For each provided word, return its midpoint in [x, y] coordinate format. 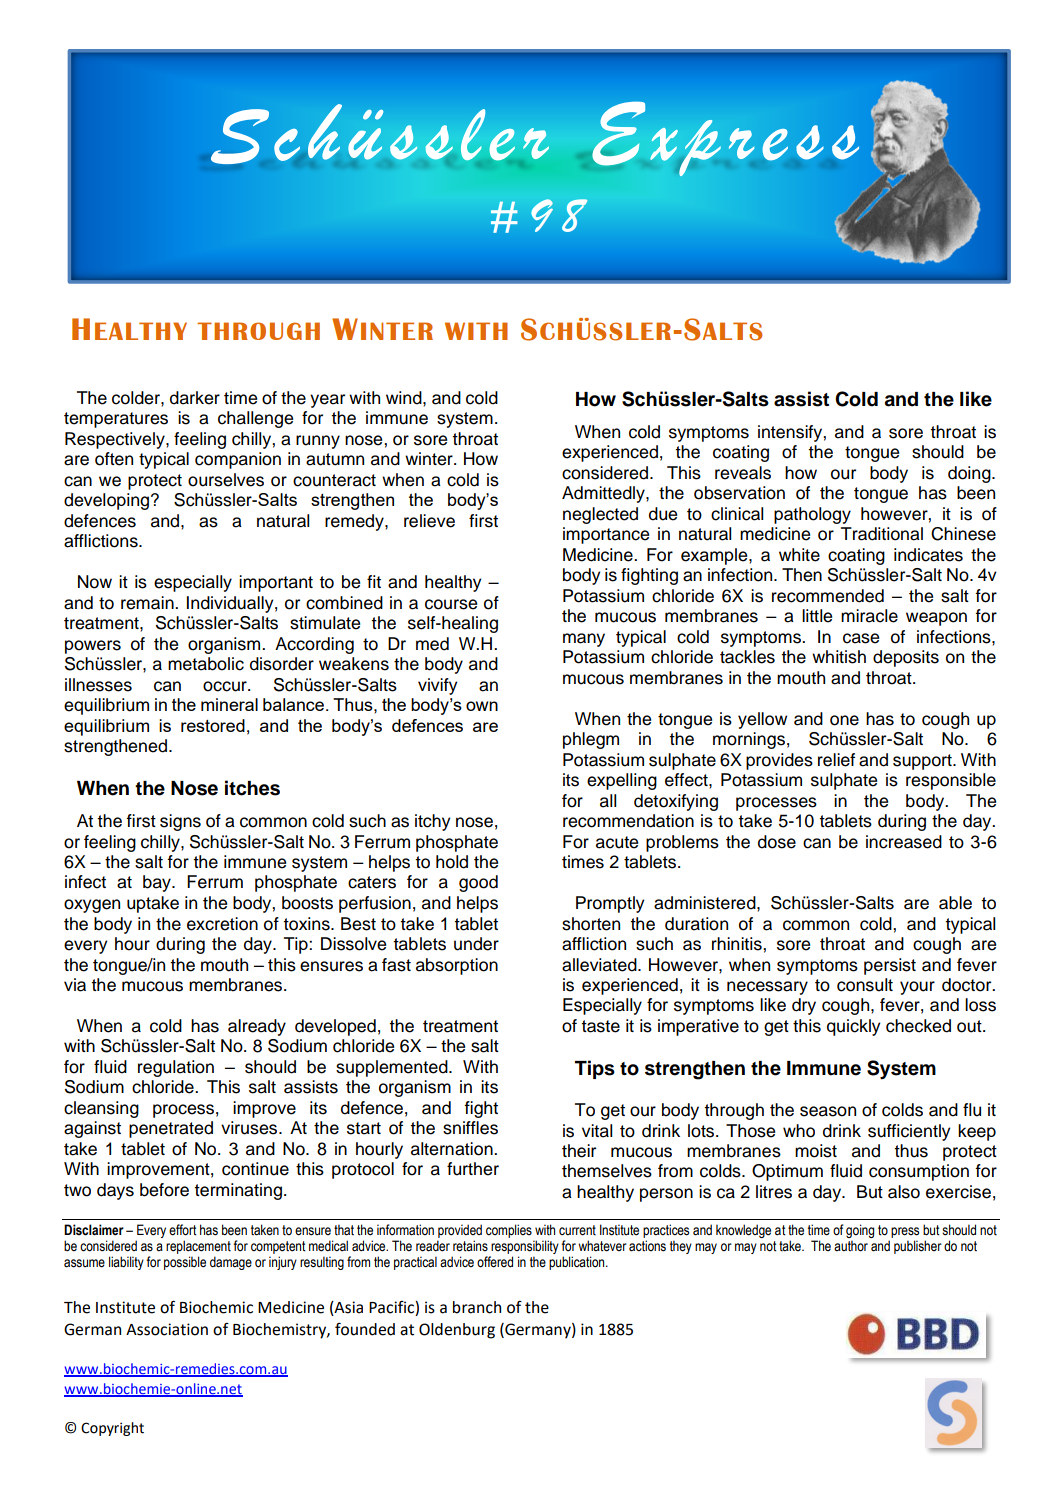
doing [970, 474]
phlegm [591, 740]
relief [836, 760]
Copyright [112, 1429]
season [828, 1111]
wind [405, 398]
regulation [176, 1068]
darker [195, 398]
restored [213, 725]
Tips [595, 1069]
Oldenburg [457, 1331]
